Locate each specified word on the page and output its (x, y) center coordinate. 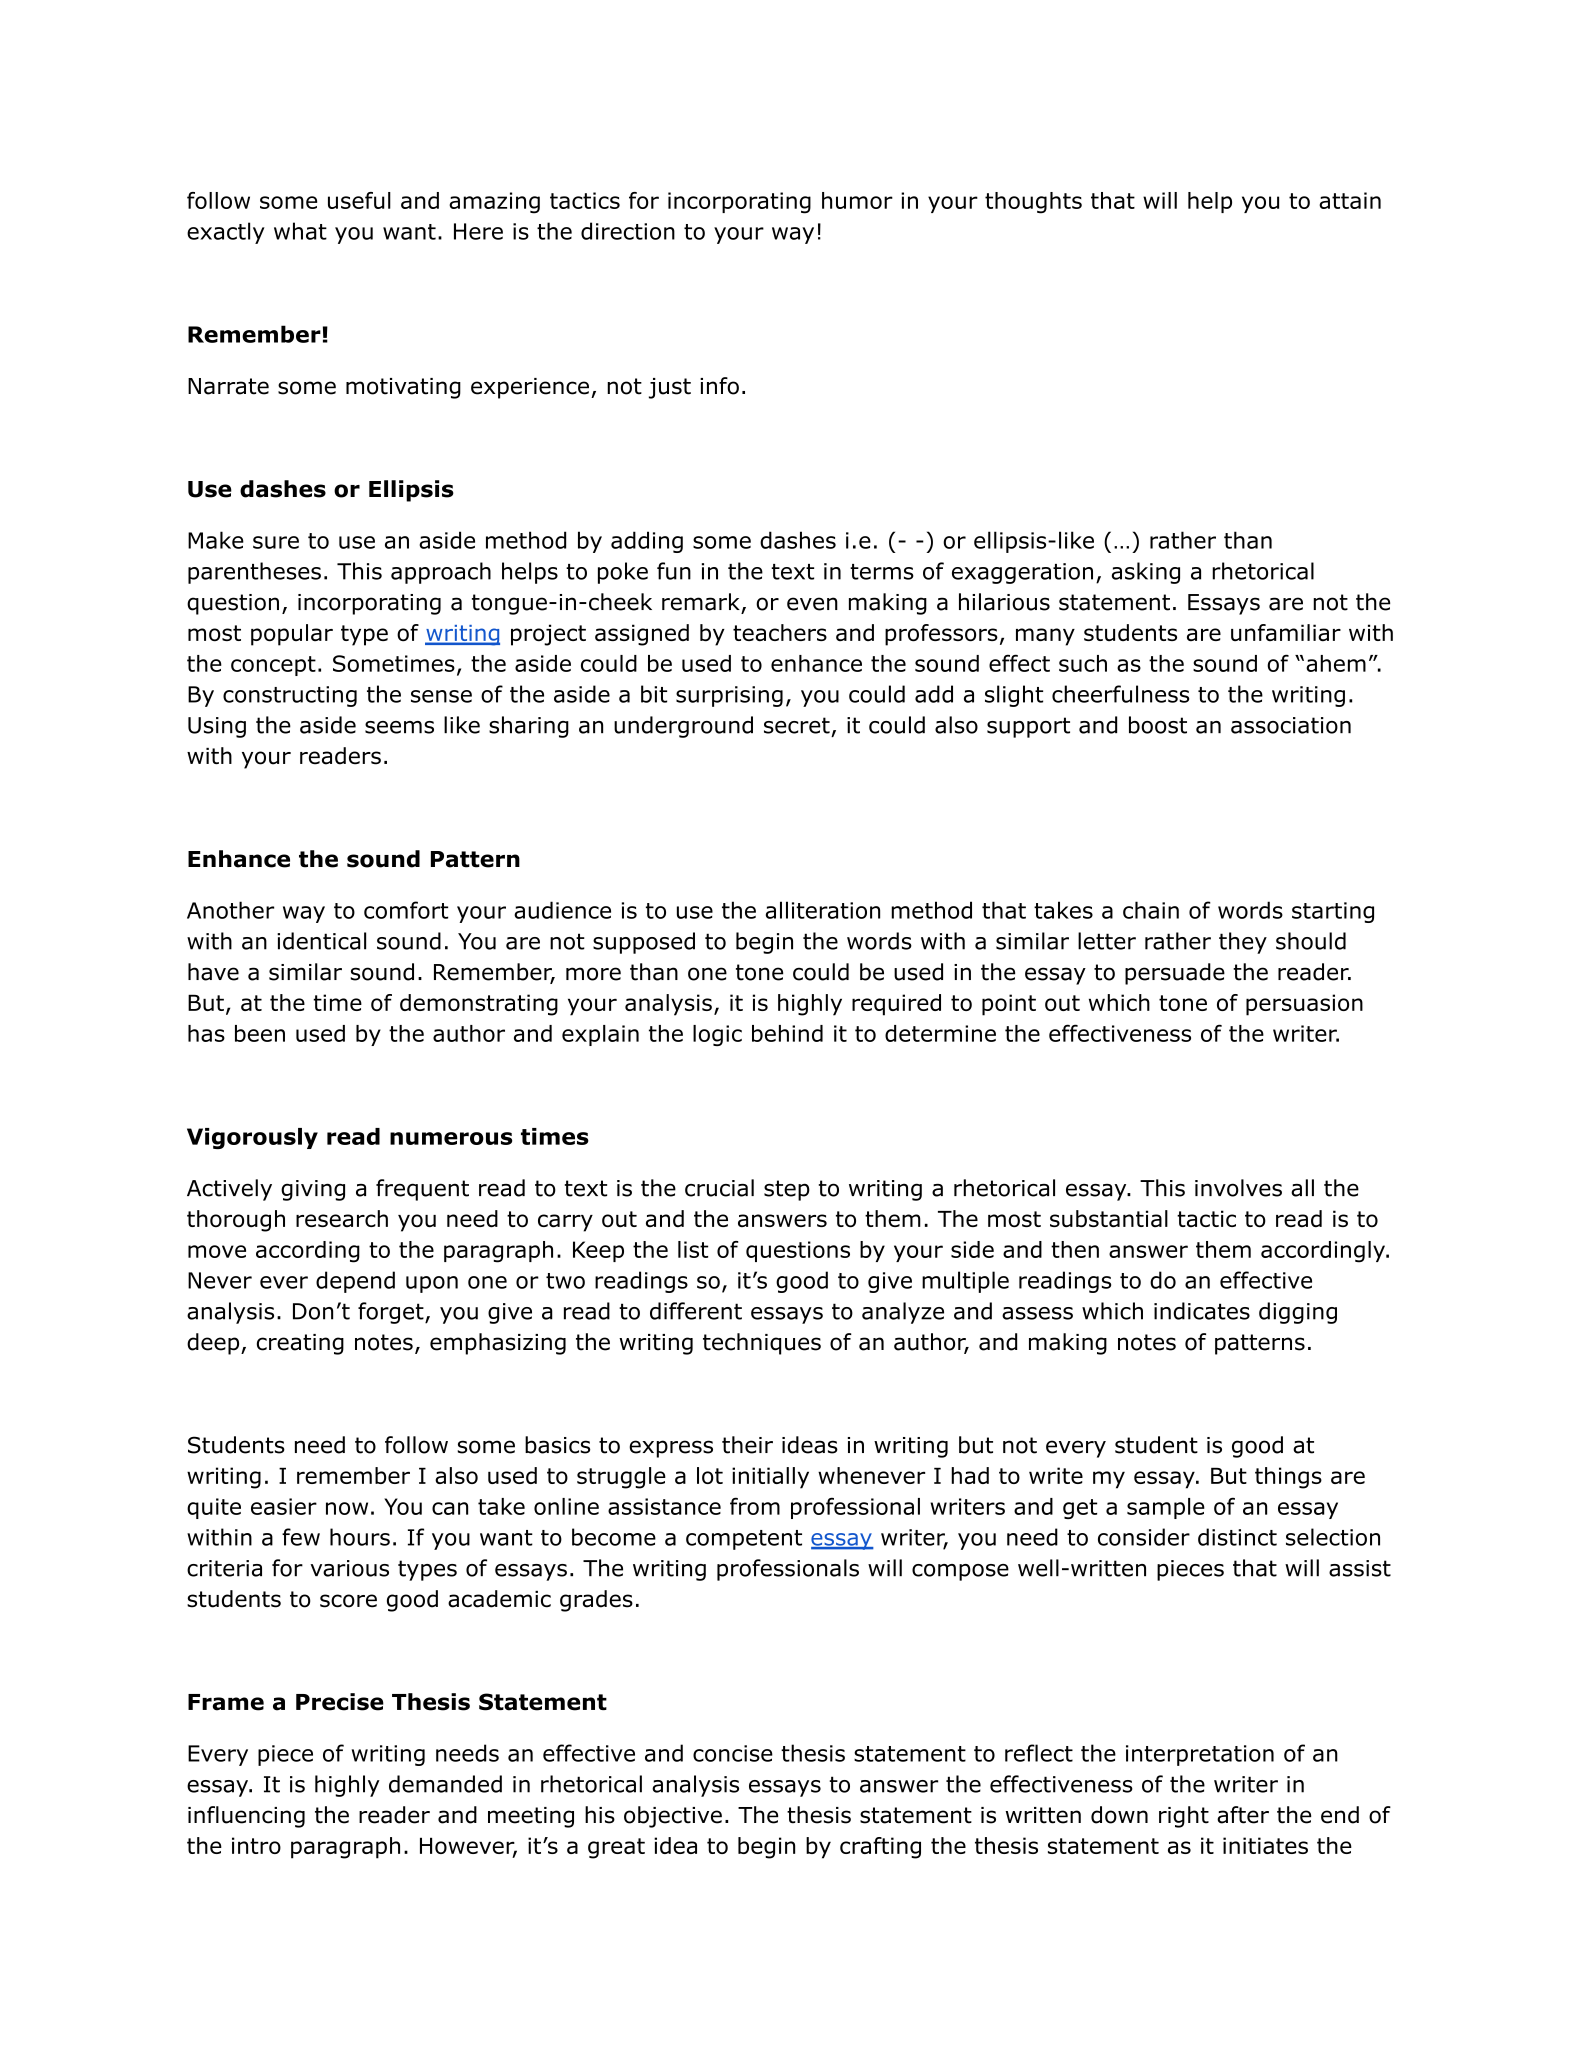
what (300, 231)
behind (787, 1033)
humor (857, 200)
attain (1350, 200)
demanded (445, 1784)
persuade (1175, 974)
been (260, 1033)
